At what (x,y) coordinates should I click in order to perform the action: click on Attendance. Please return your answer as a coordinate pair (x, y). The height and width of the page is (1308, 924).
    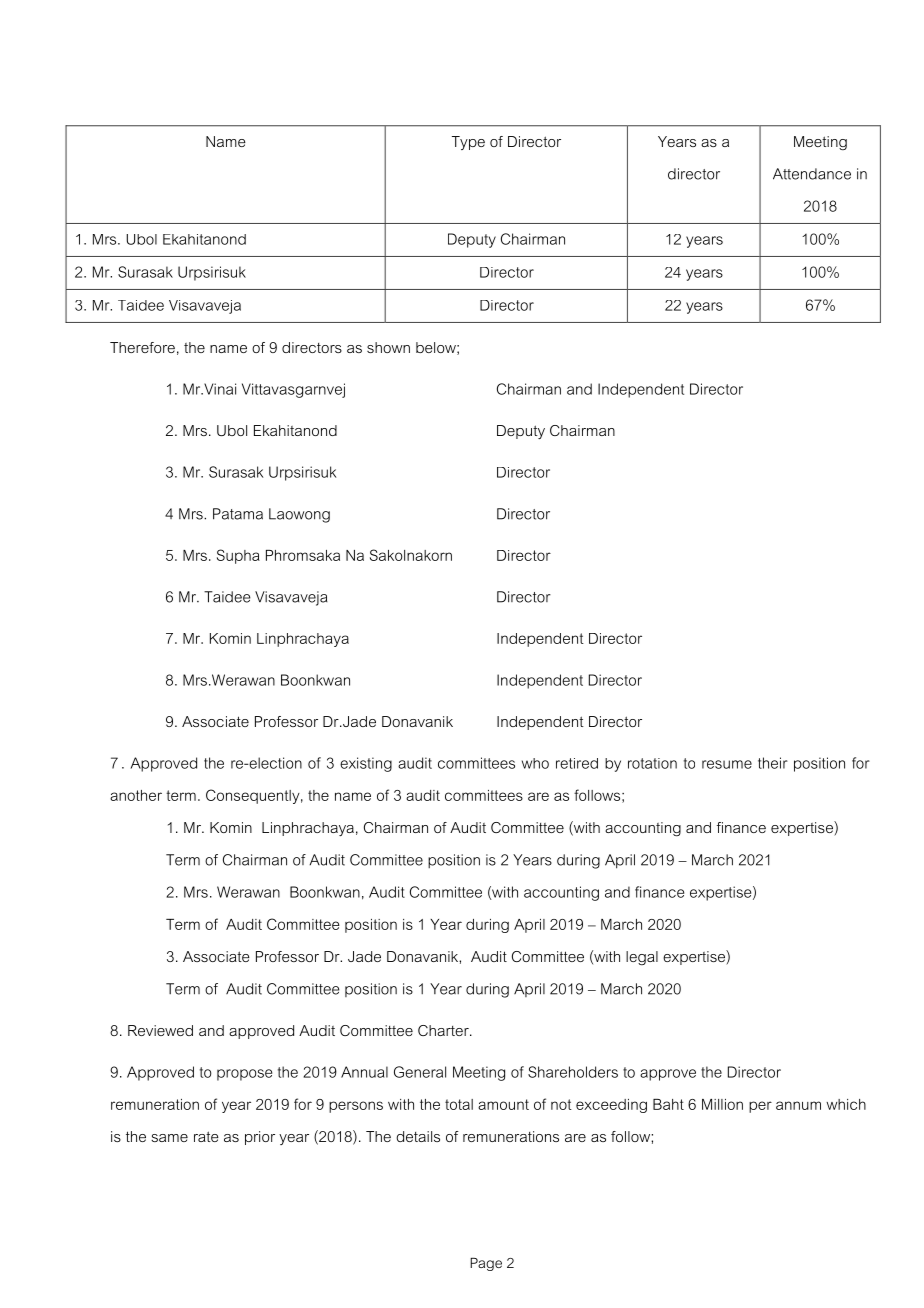
    Looking at the image, I should click on (812, 174).
